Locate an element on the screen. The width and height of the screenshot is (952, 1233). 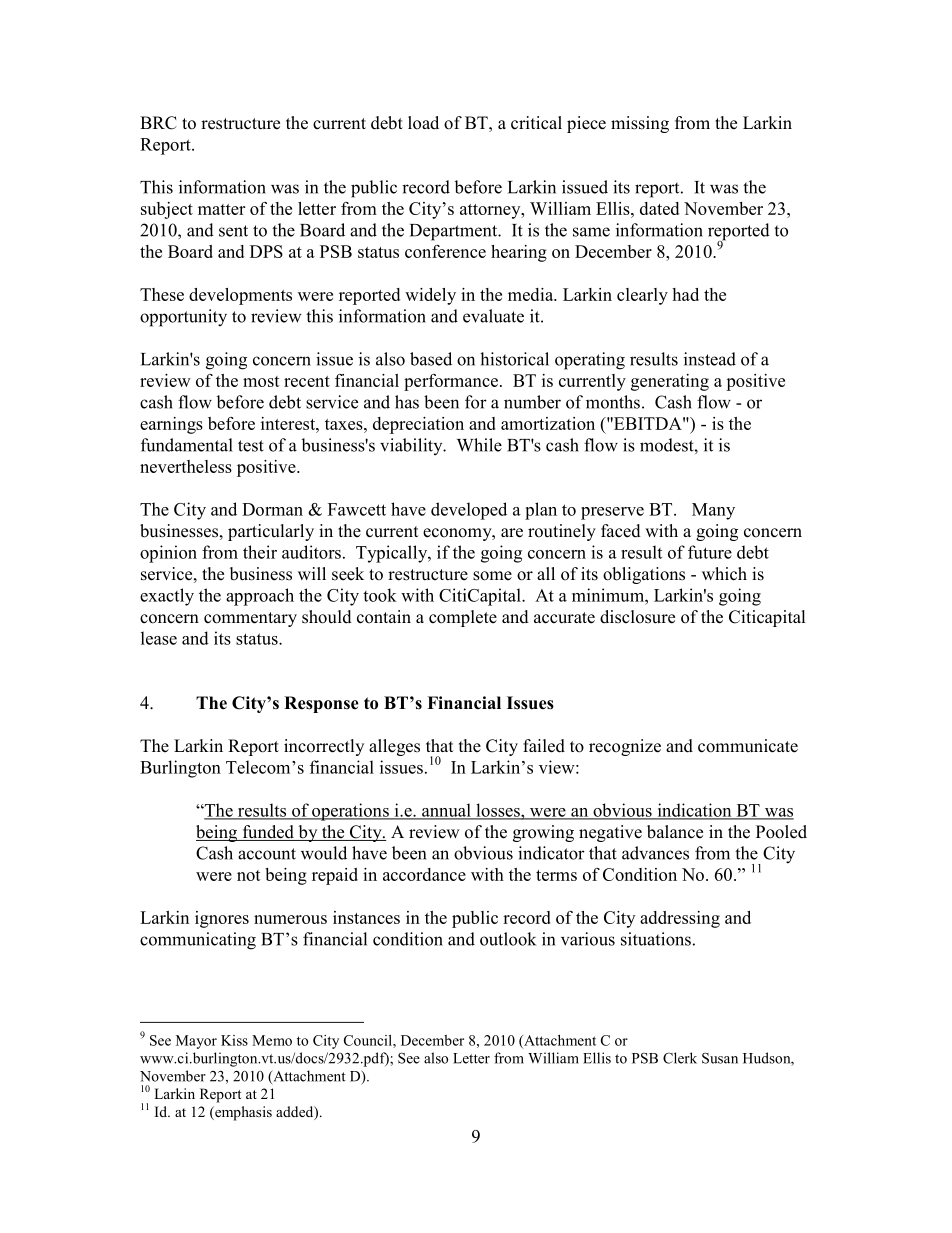
which is located at coordinates (724, 574).
